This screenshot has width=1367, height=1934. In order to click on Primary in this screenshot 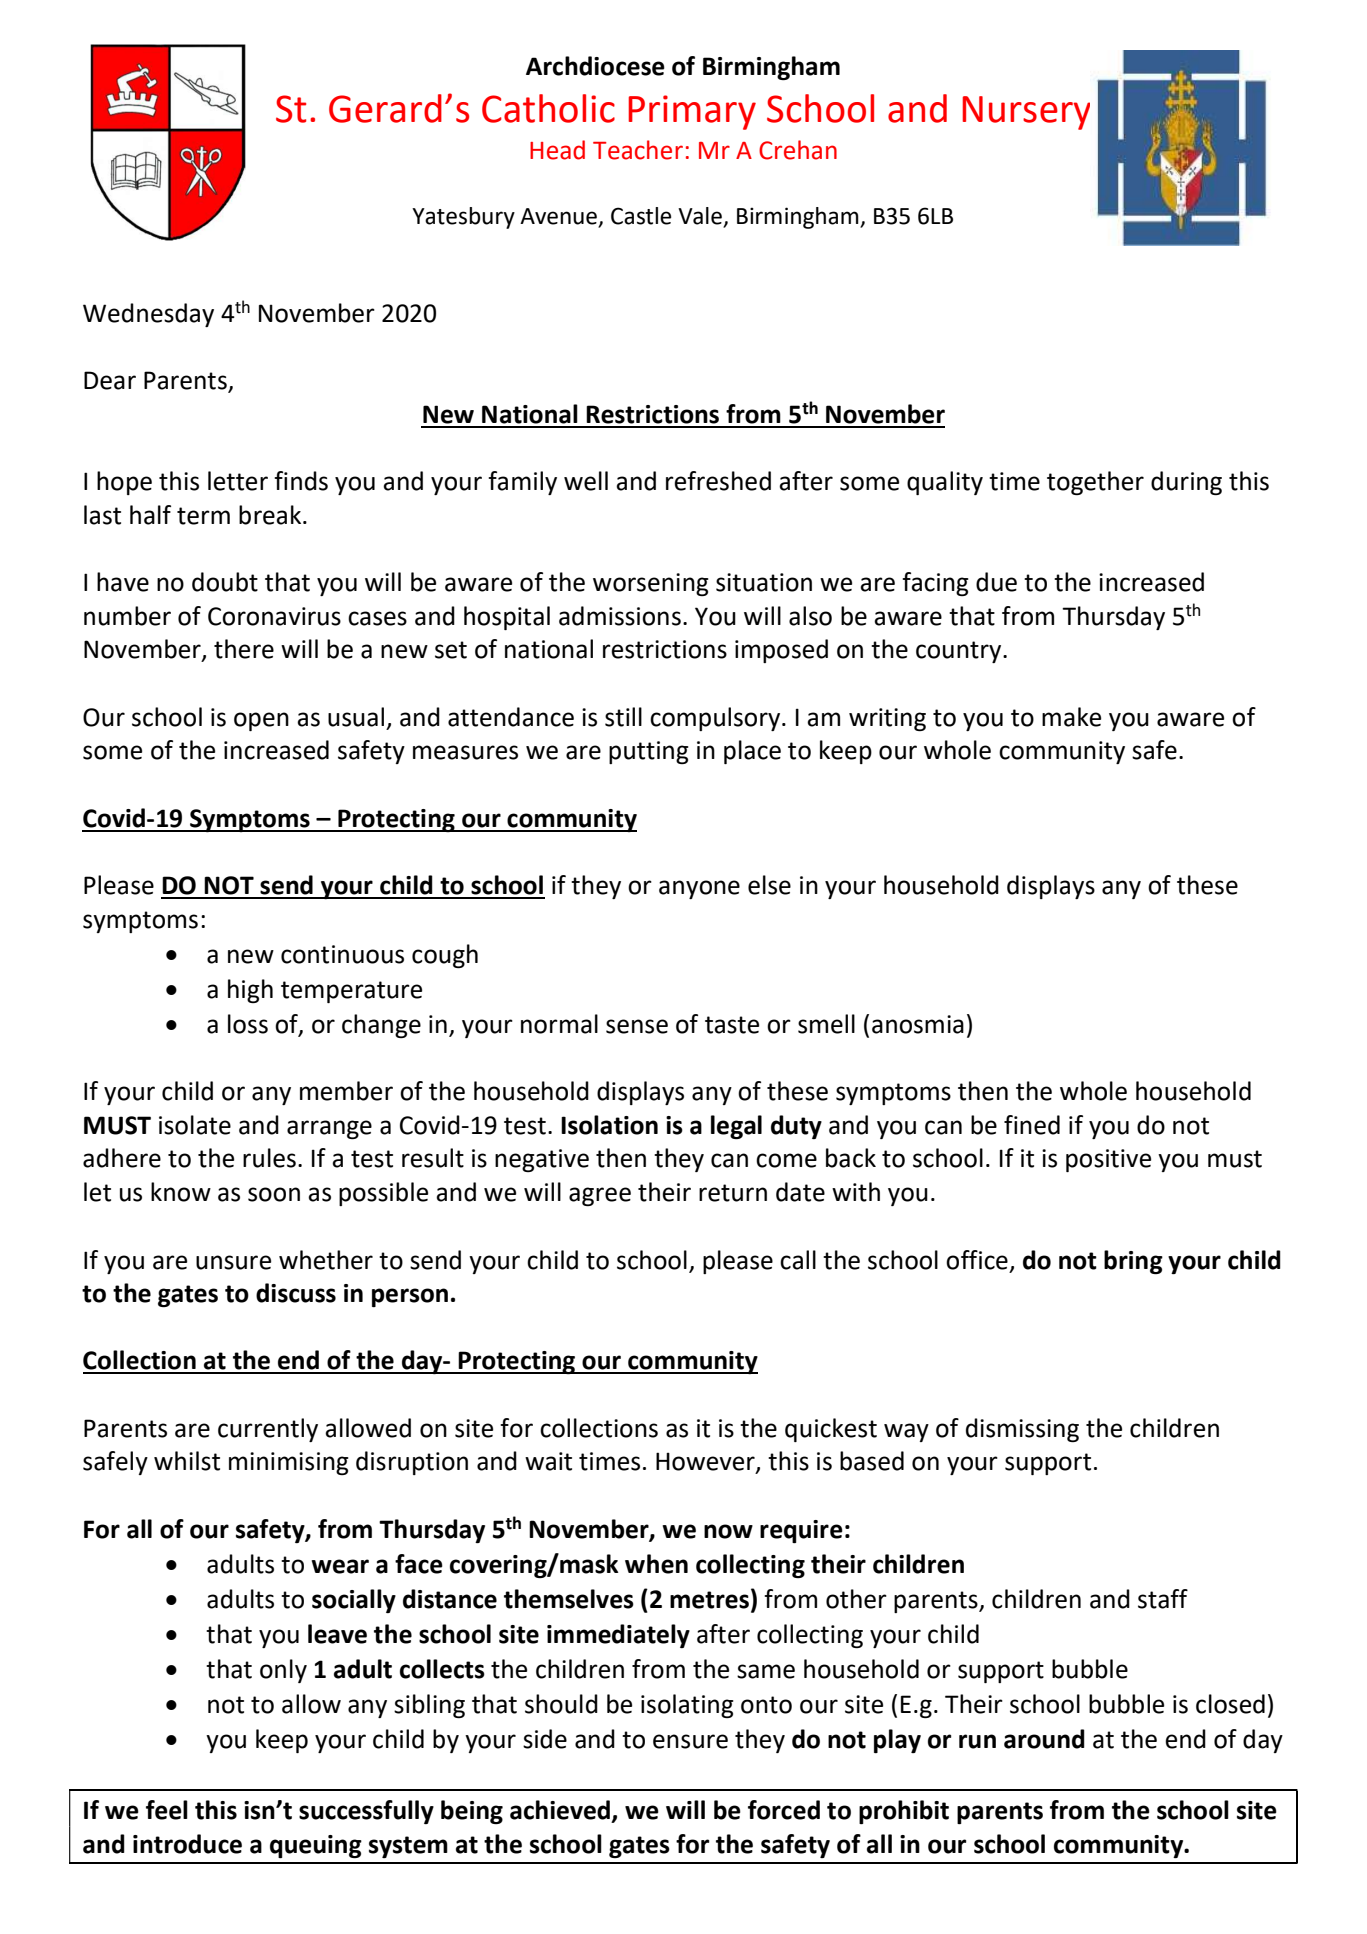, I will do `click(692, 112)`.
